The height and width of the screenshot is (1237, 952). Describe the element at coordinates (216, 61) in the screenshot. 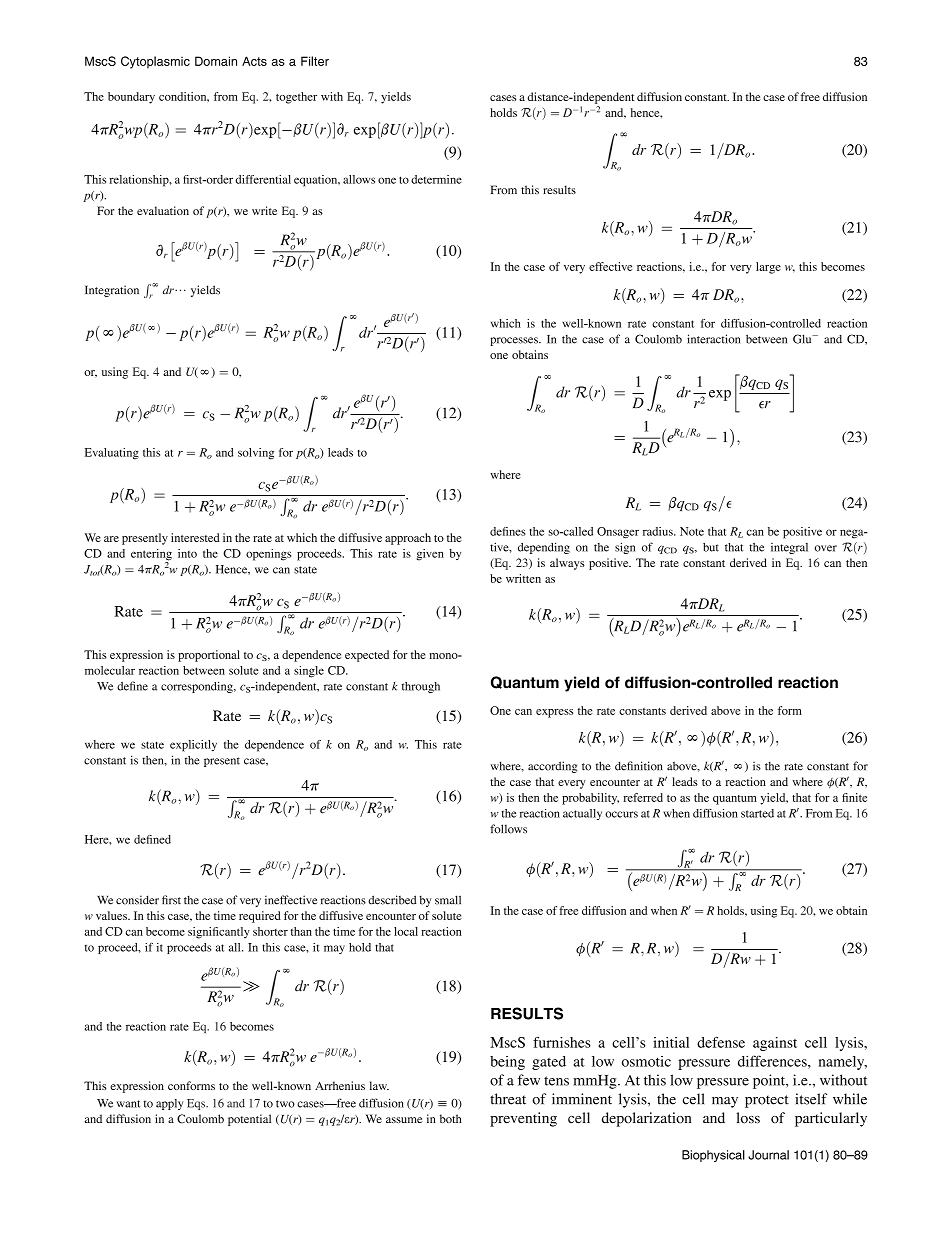

I see `Domain` at that location.
